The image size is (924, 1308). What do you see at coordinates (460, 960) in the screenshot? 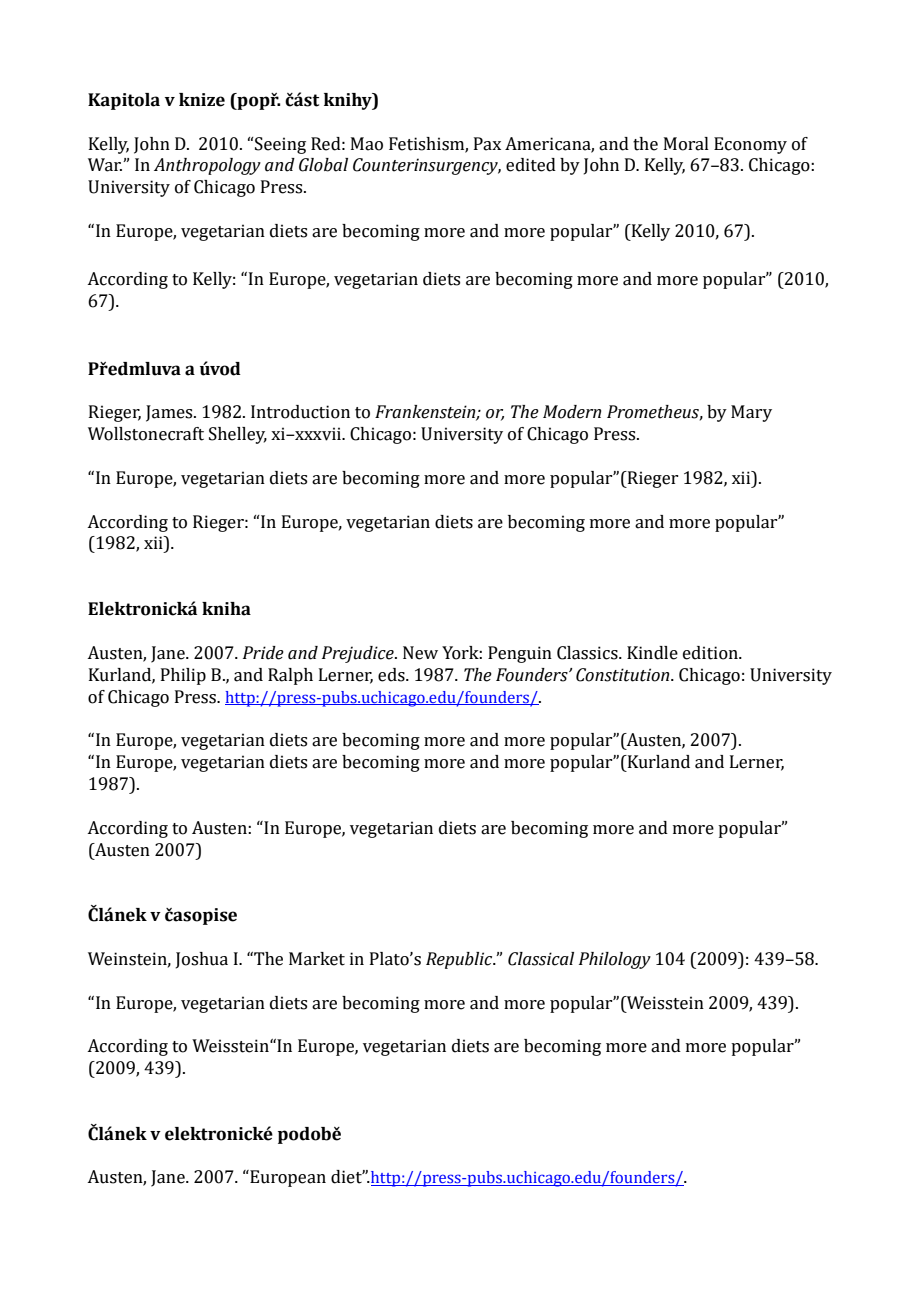
I see `Republic` at bounding box center [460, 960].
